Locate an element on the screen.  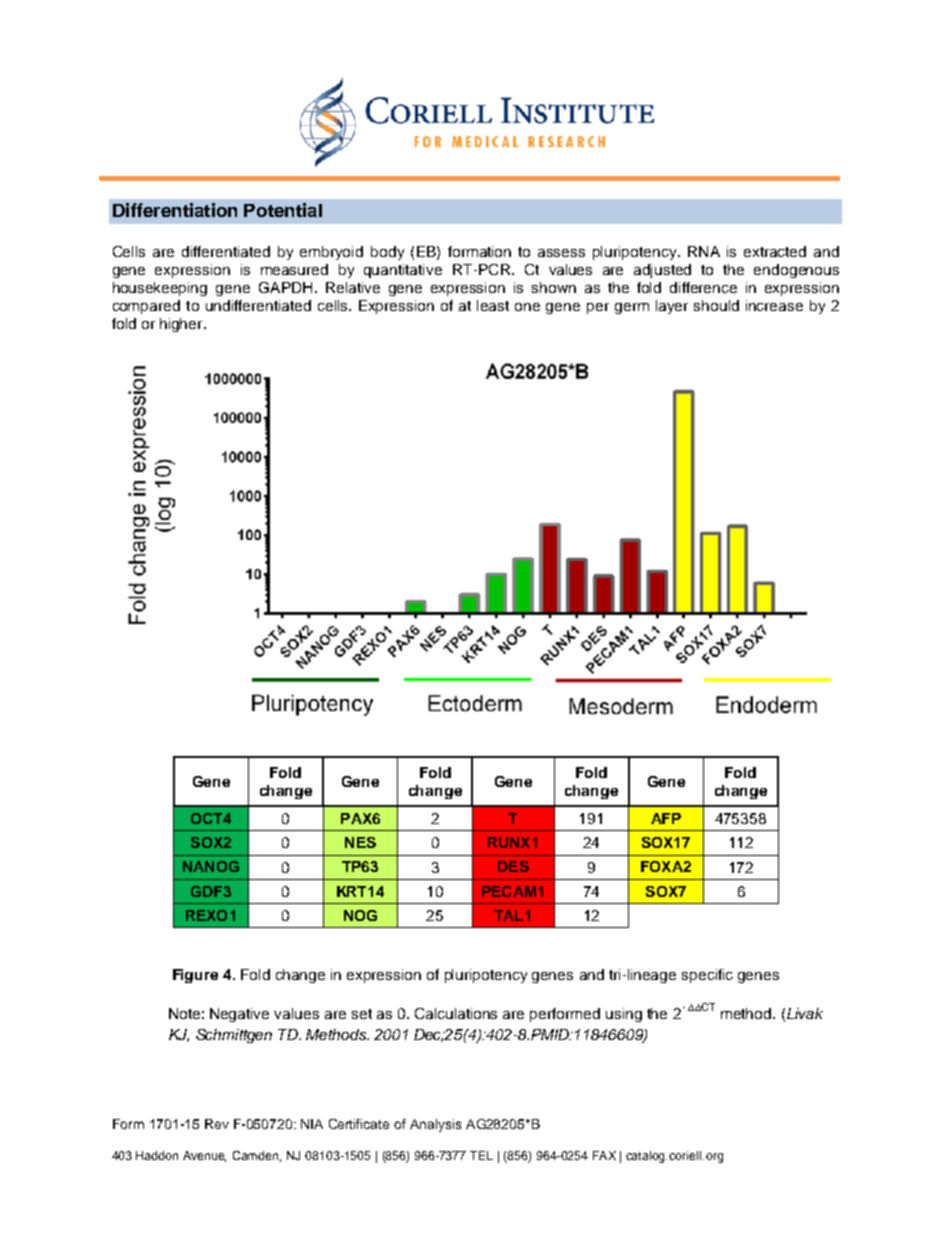
Differentiation is located at coordinates (175, 210).
